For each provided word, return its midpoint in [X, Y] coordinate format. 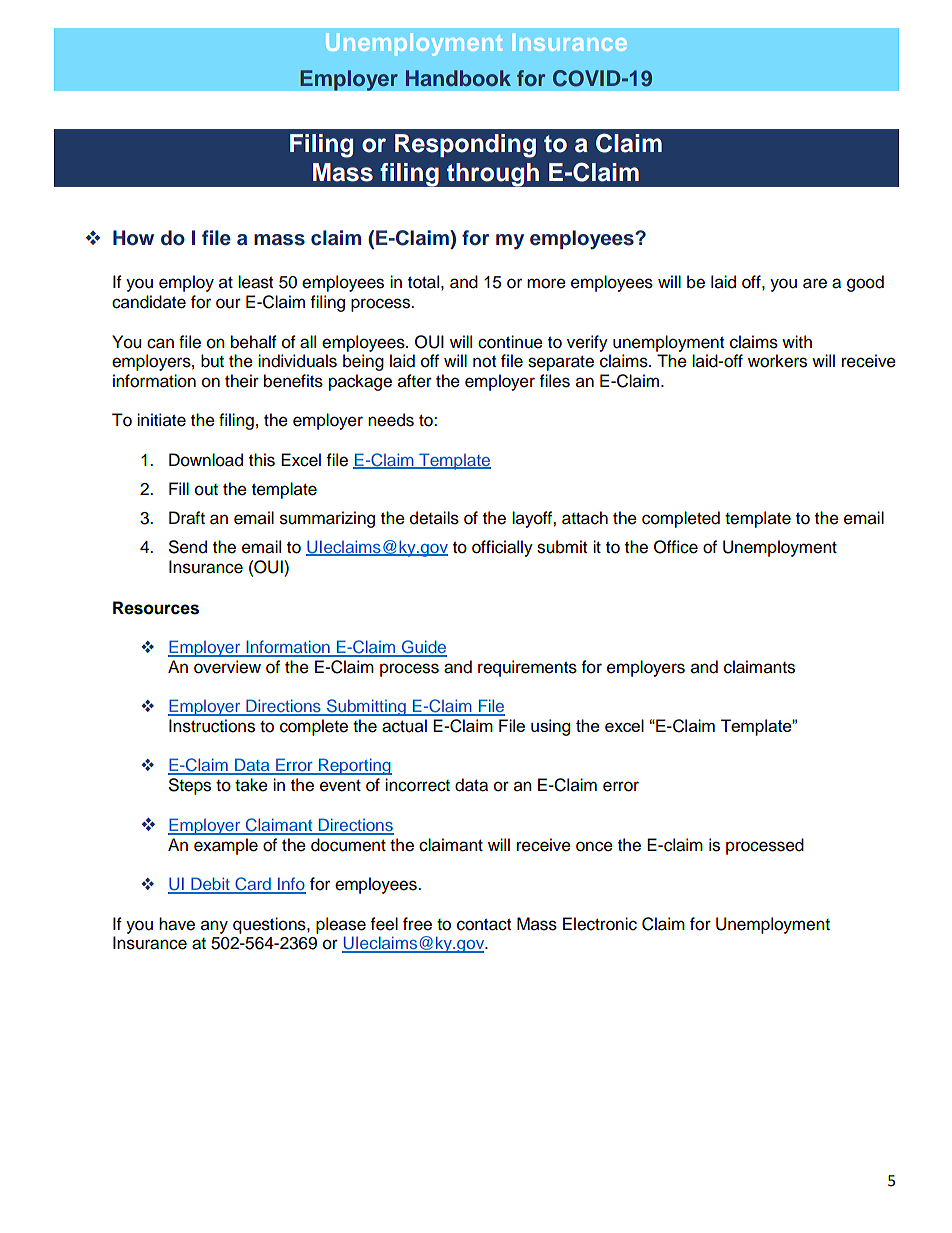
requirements [527, 668]
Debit [210, 885]
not [484, 362]
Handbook [458, 78]
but [212, 361]
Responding [465, 146]
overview [227, 667]
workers [777, 361]
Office [676, 547]
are [815, 283]
